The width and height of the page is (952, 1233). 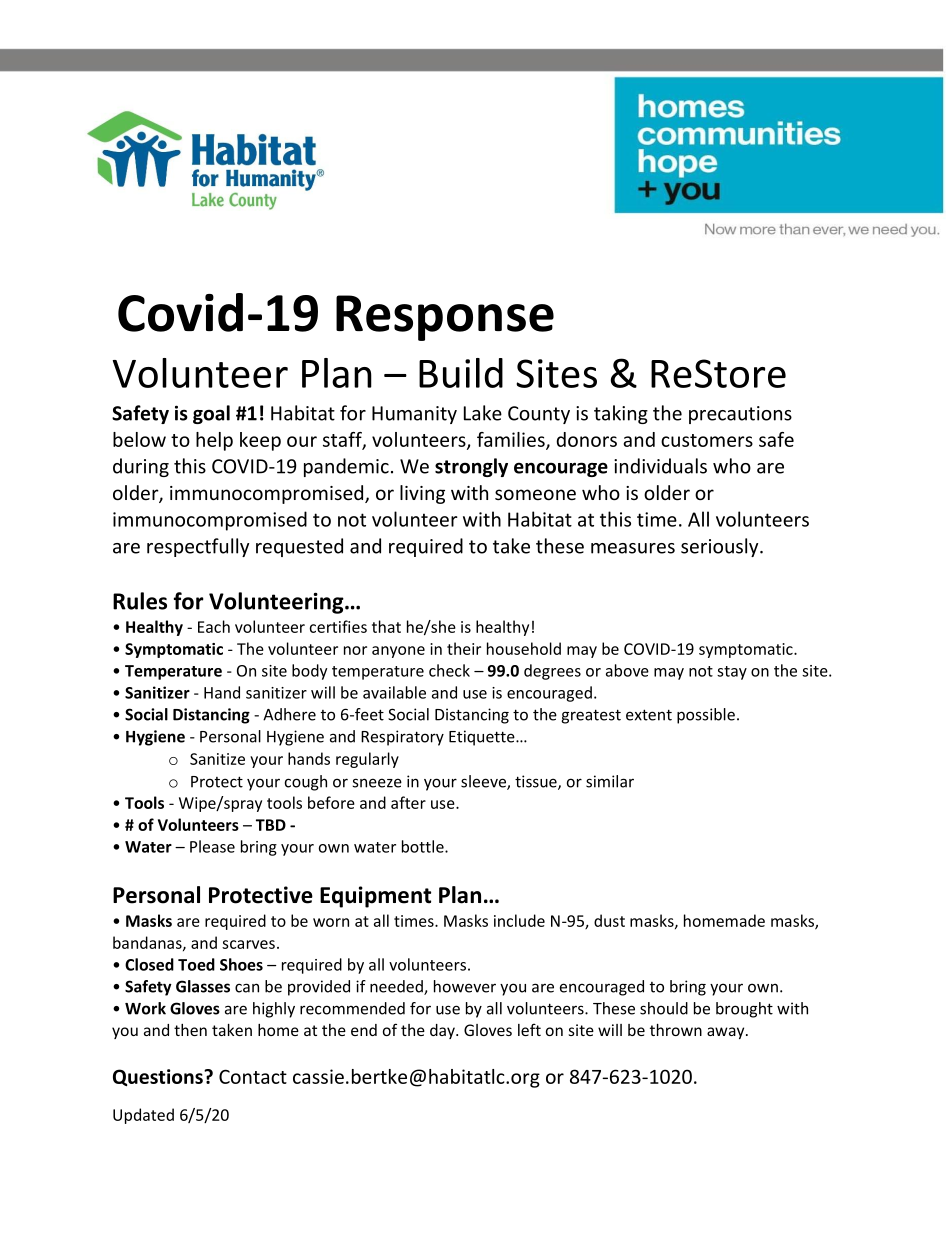 I want to click on scarves, so click(x=248, y=944).
